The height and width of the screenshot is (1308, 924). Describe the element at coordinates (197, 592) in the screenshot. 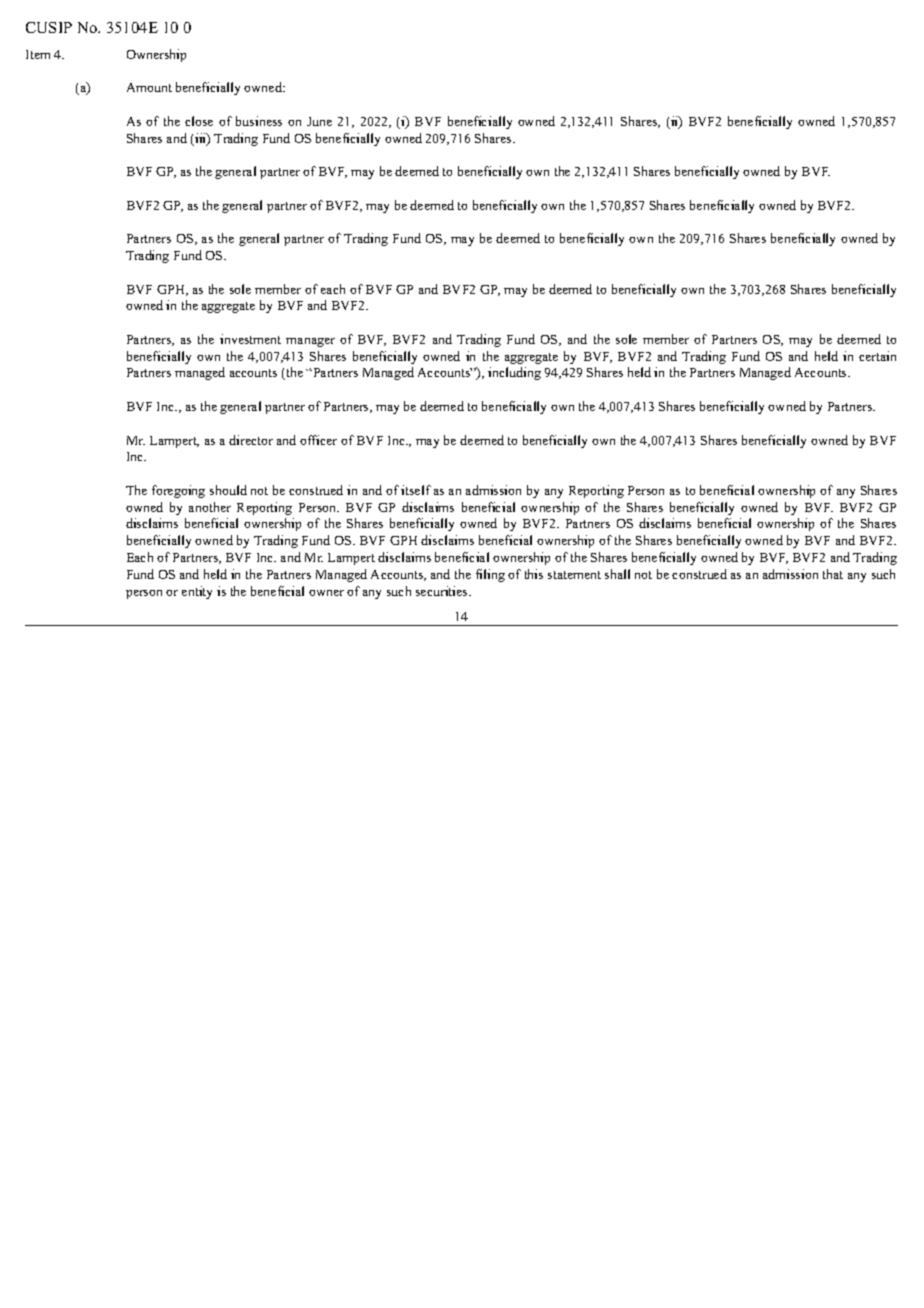

I see `entity` at that location.
